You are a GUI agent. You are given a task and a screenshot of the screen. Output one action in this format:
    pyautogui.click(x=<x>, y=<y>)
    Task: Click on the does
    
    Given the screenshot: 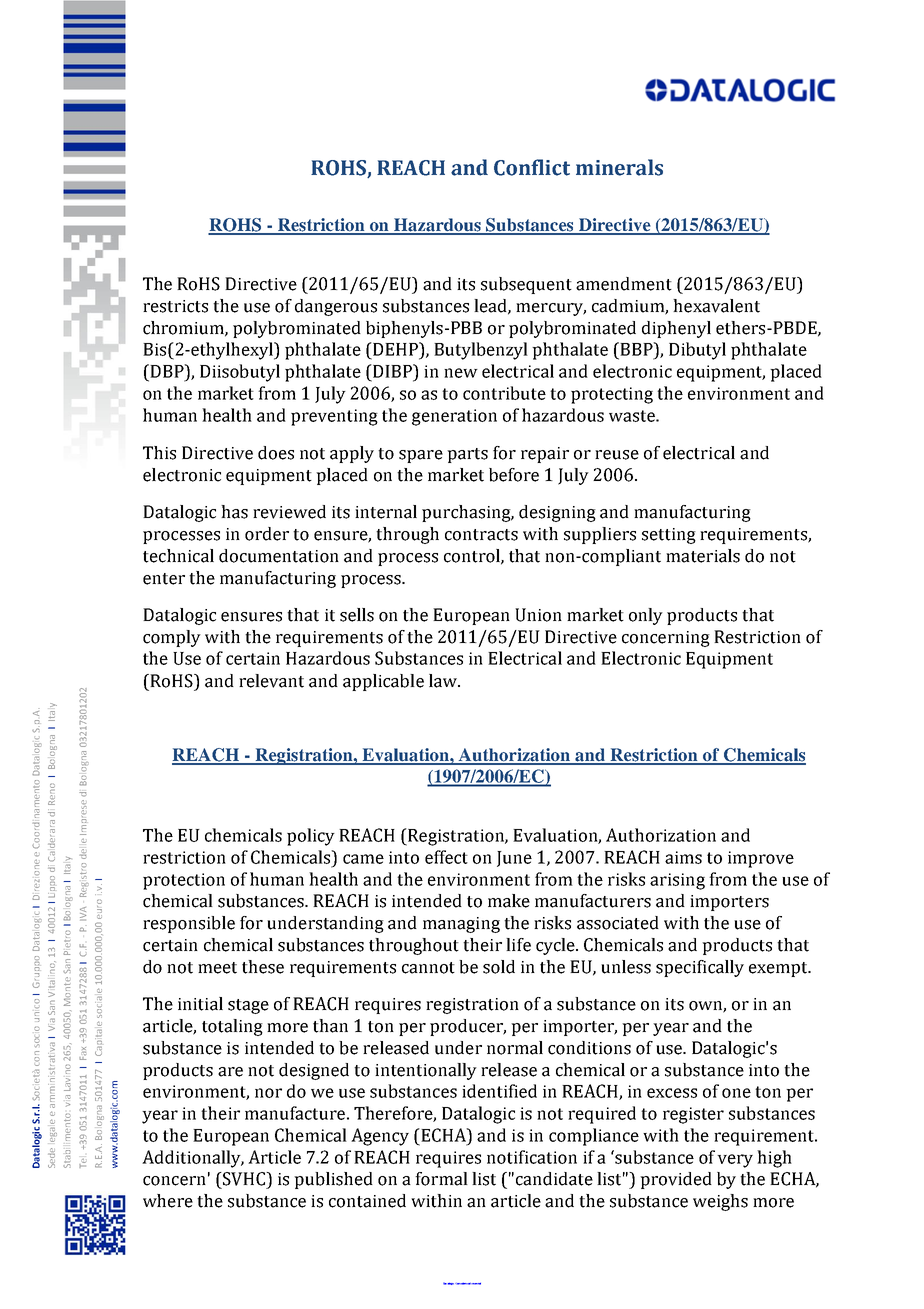 What is the action you would take?
    pyautogui.click(x=276, y=453)
